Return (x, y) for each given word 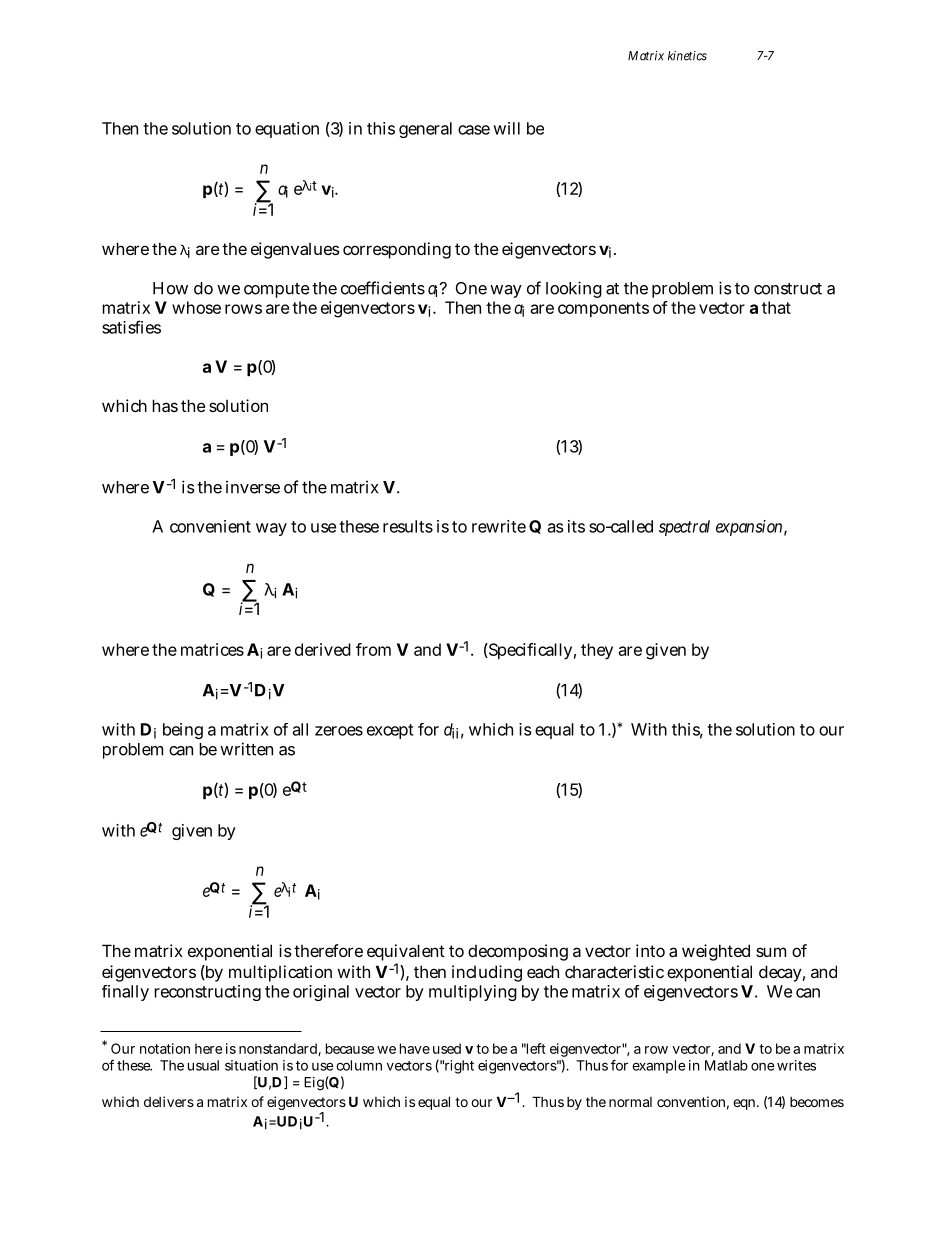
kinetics (687, 56)
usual (203, 1065)
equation (287, 130)
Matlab (726, 1065)
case (474, 130)
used (447, 1048)
